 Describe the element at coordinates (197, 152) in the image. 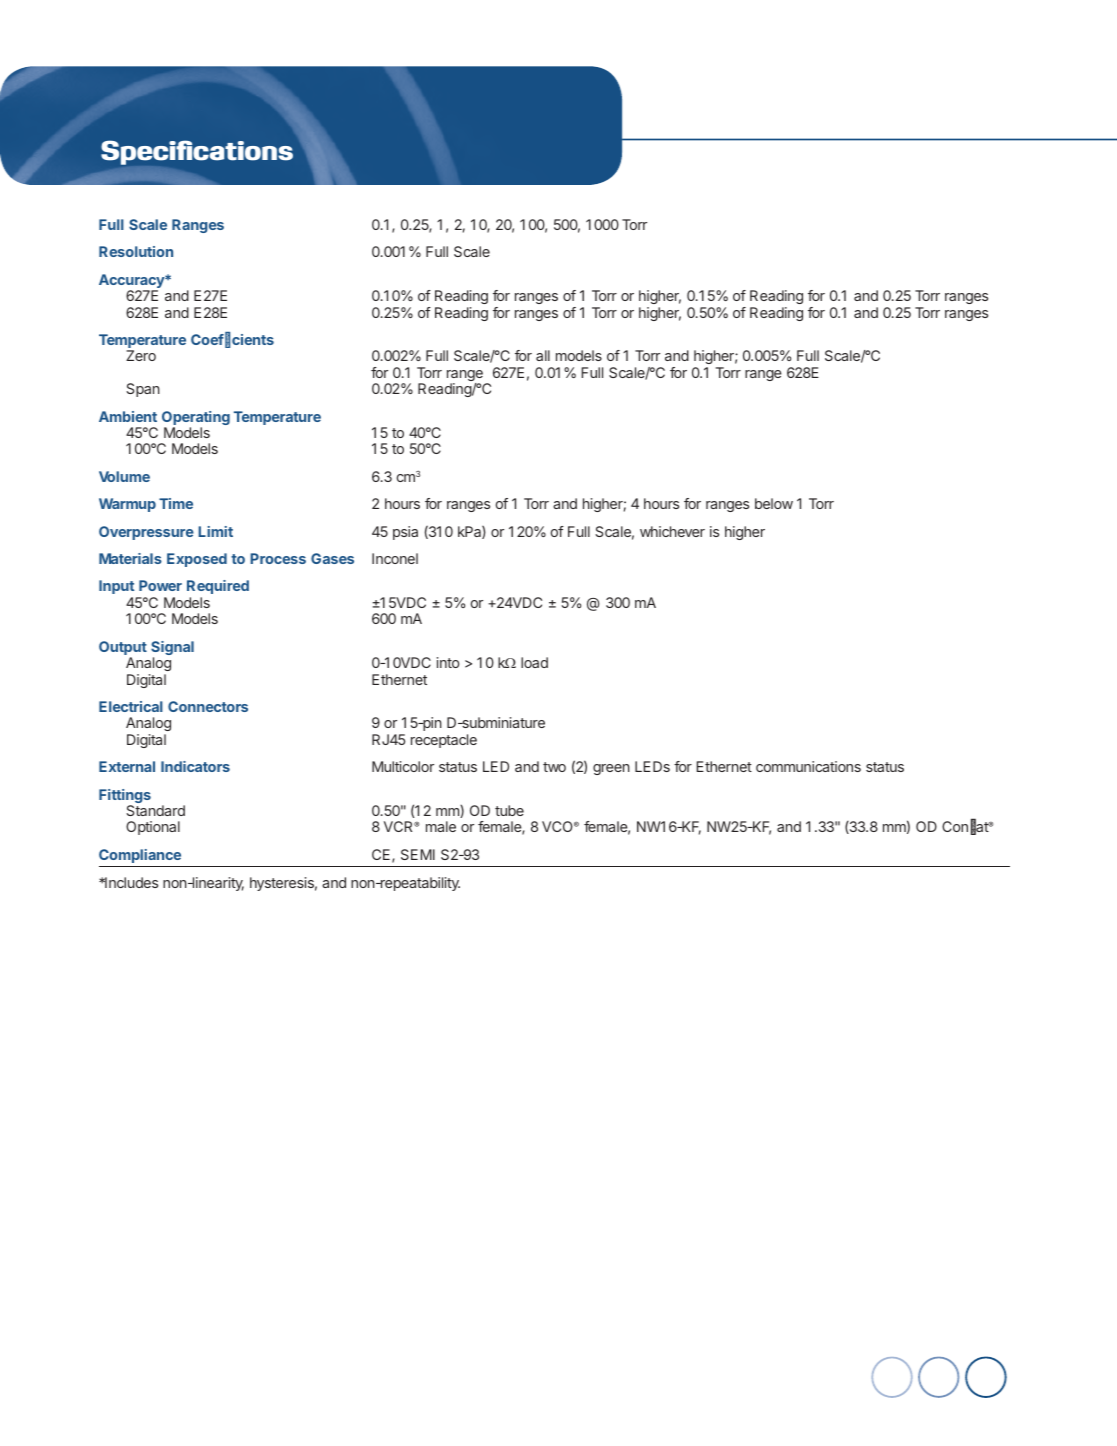

I see `Specifications` at that location.
